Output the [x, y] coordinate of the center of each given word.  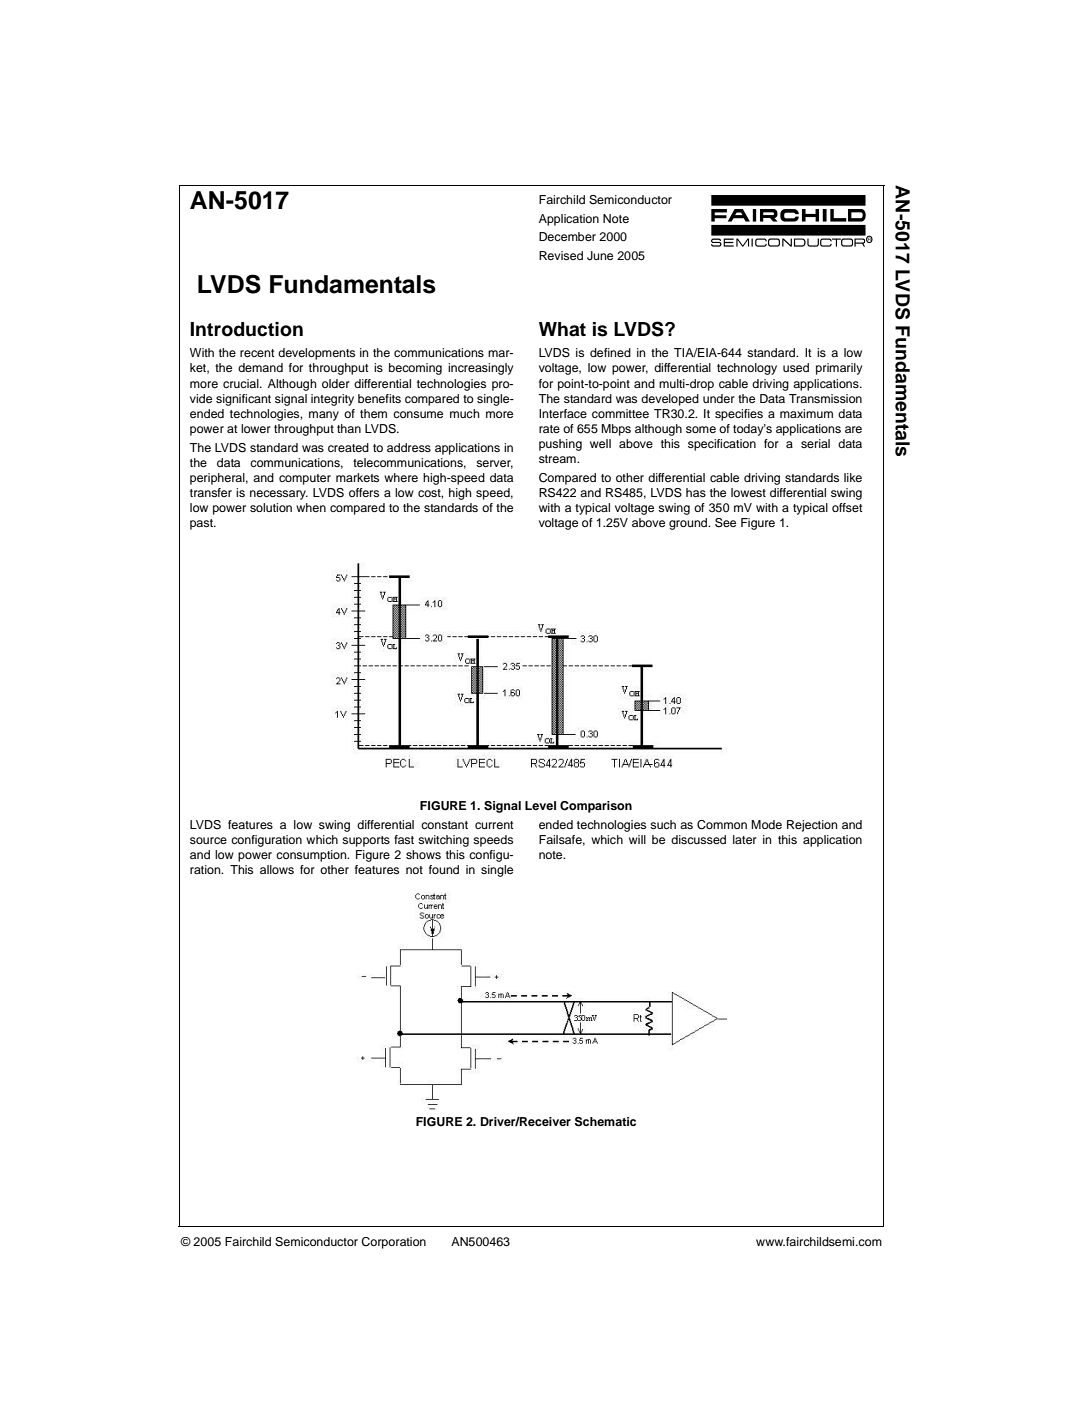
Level [540, 805]
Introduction [246, 329]
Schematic [605, 1122]
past [202, 524]
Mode [766, 824]
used [796, 367]
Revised [561, 255]
